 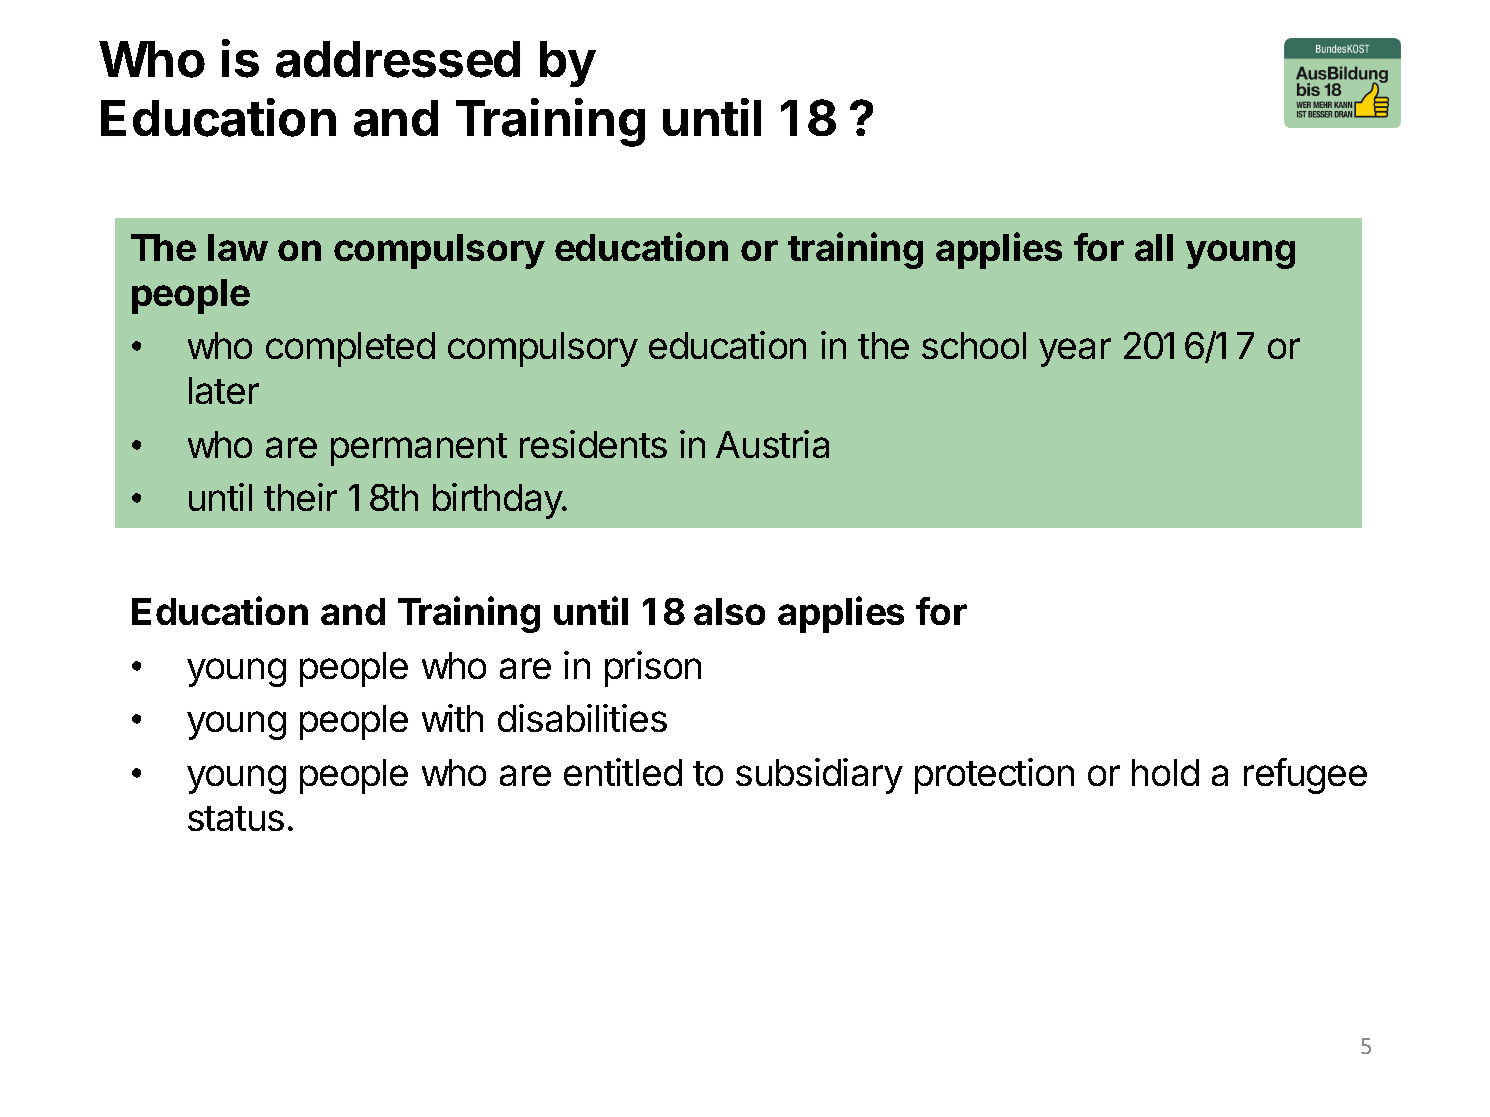 I want to click on residents, so click(x=593, y=444).
